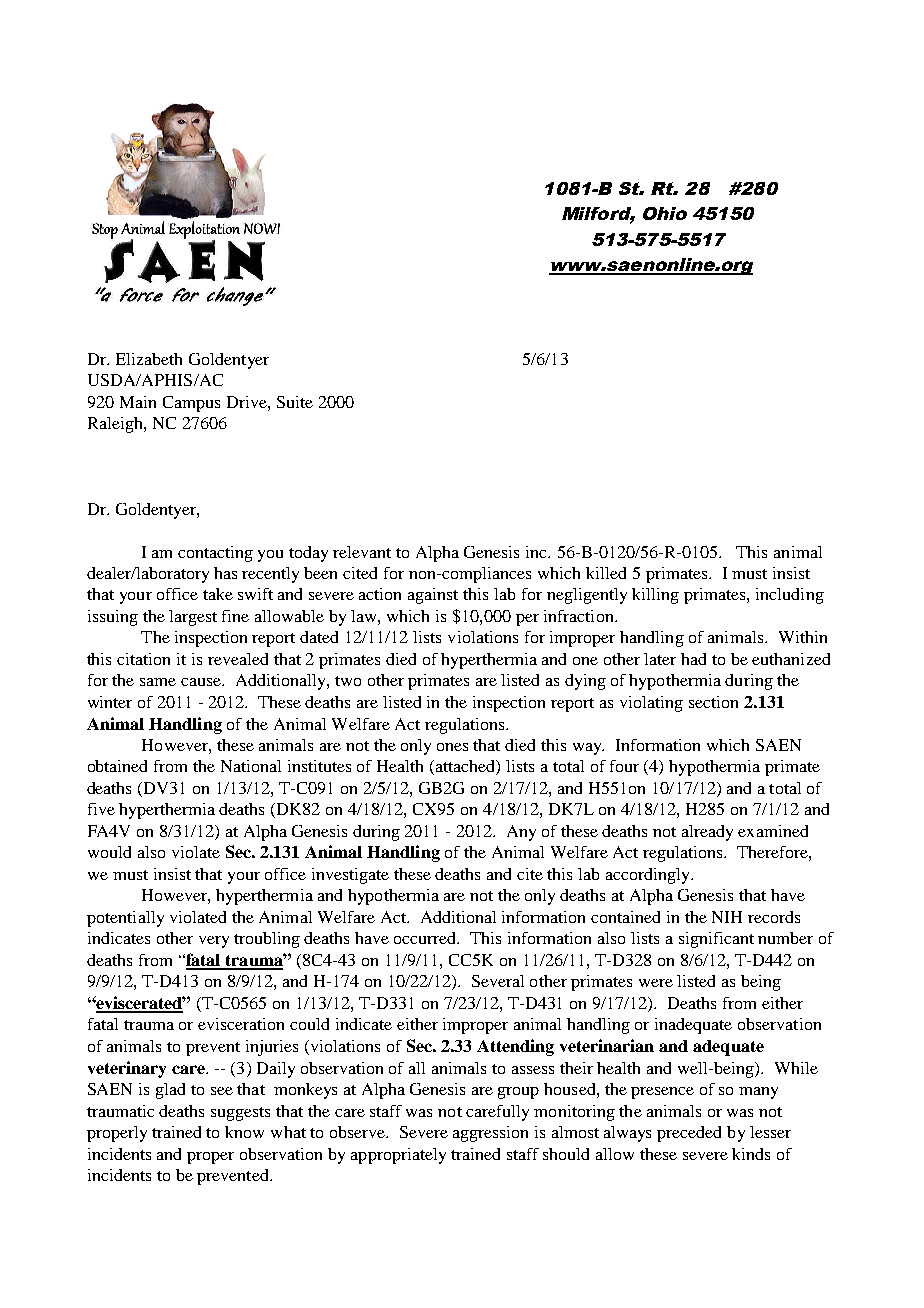  What do you see at coordinates (251, 766) in the screenshot?
I see `National` at bounding box center [251, 766].
